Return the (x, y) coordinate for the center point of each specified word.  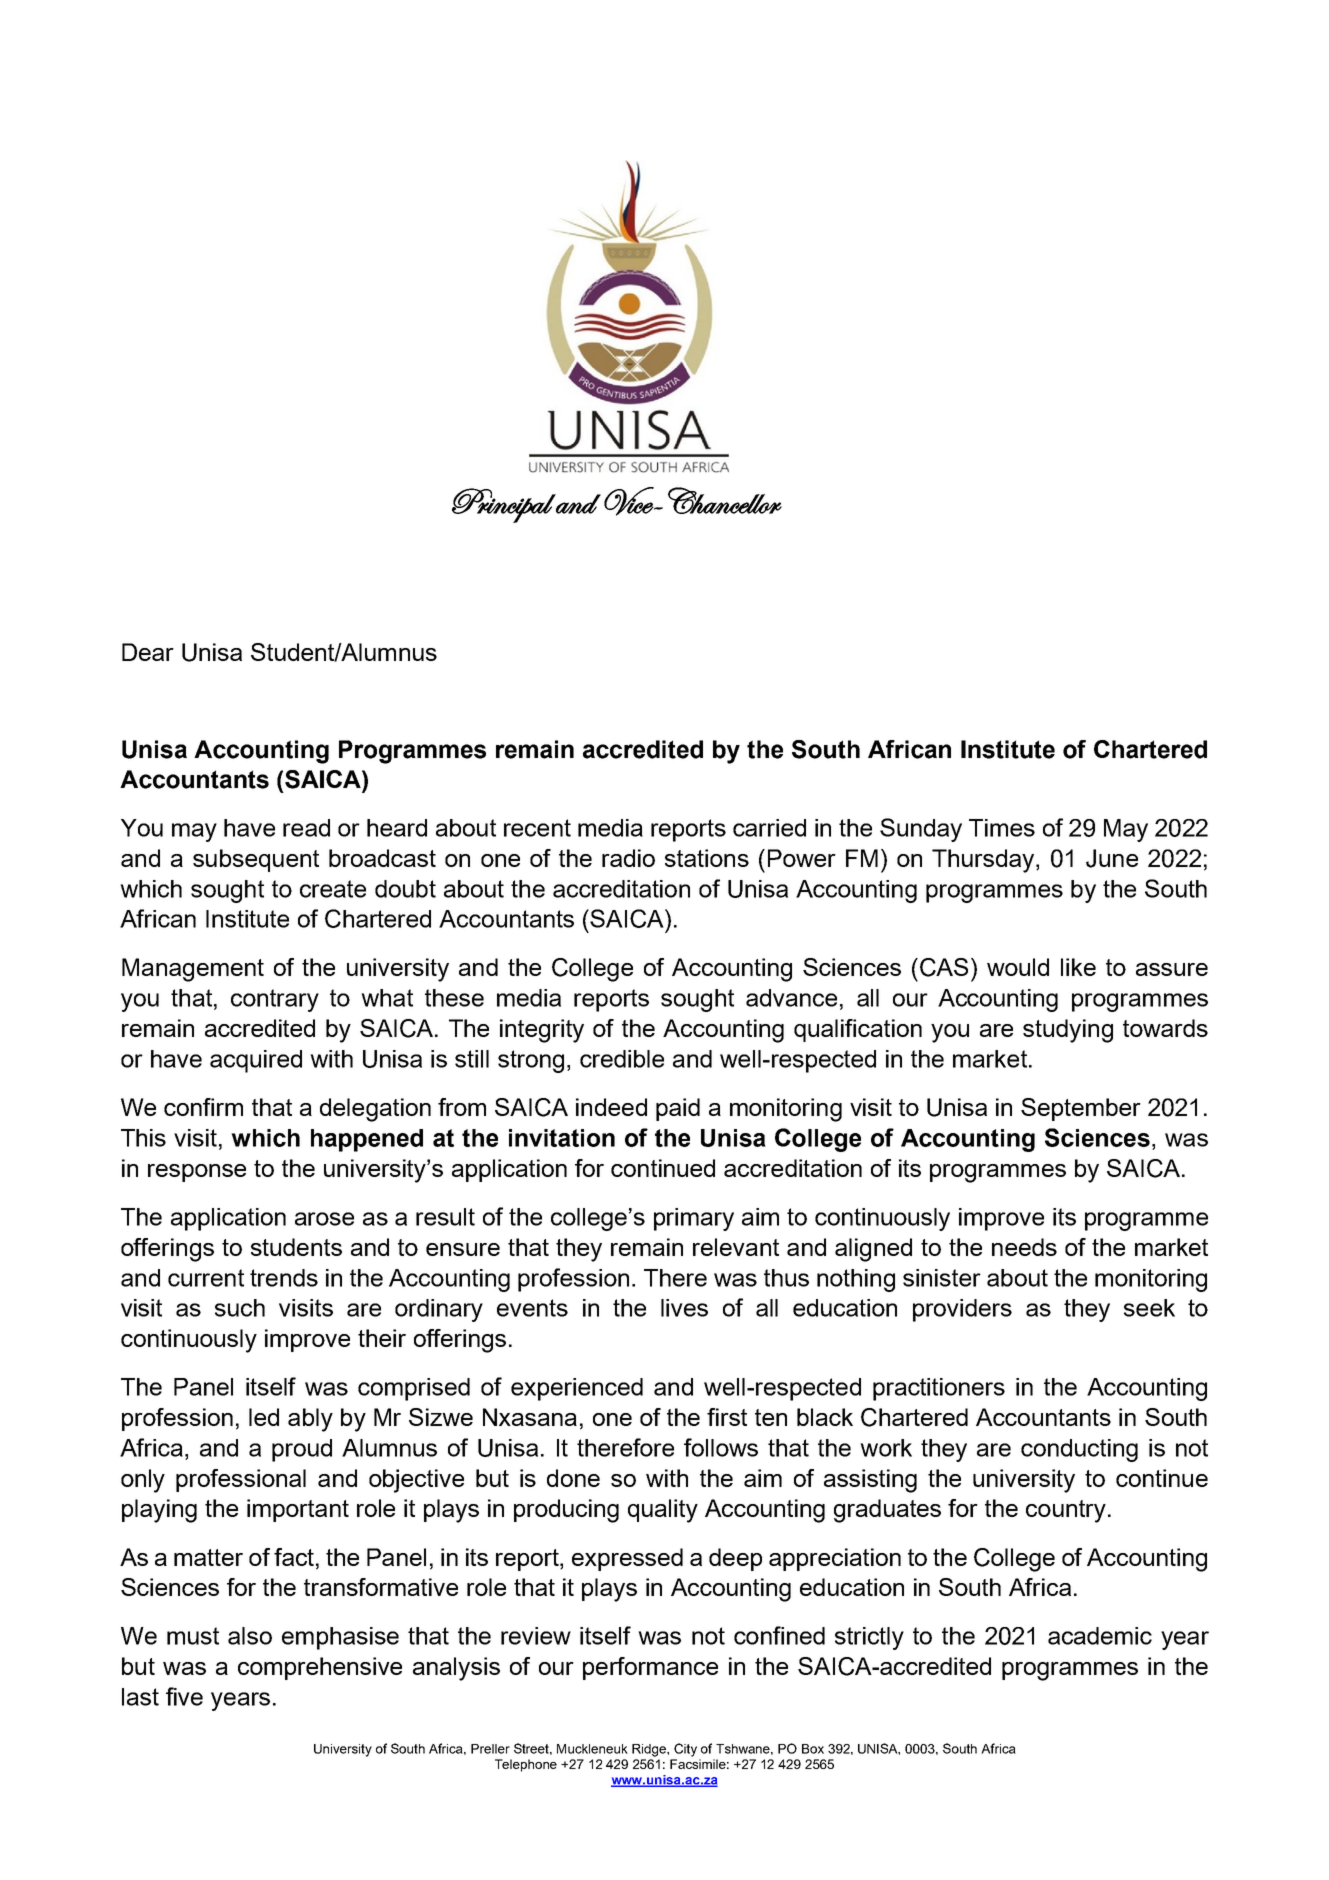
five (184, 1696)
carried (769, 828)
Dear (148, 652)
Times (1002, 828)
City (685, 1750)
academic (1100, 1636)
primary (694, 1219)
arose (324, 1219)
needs (1024, 1247)
